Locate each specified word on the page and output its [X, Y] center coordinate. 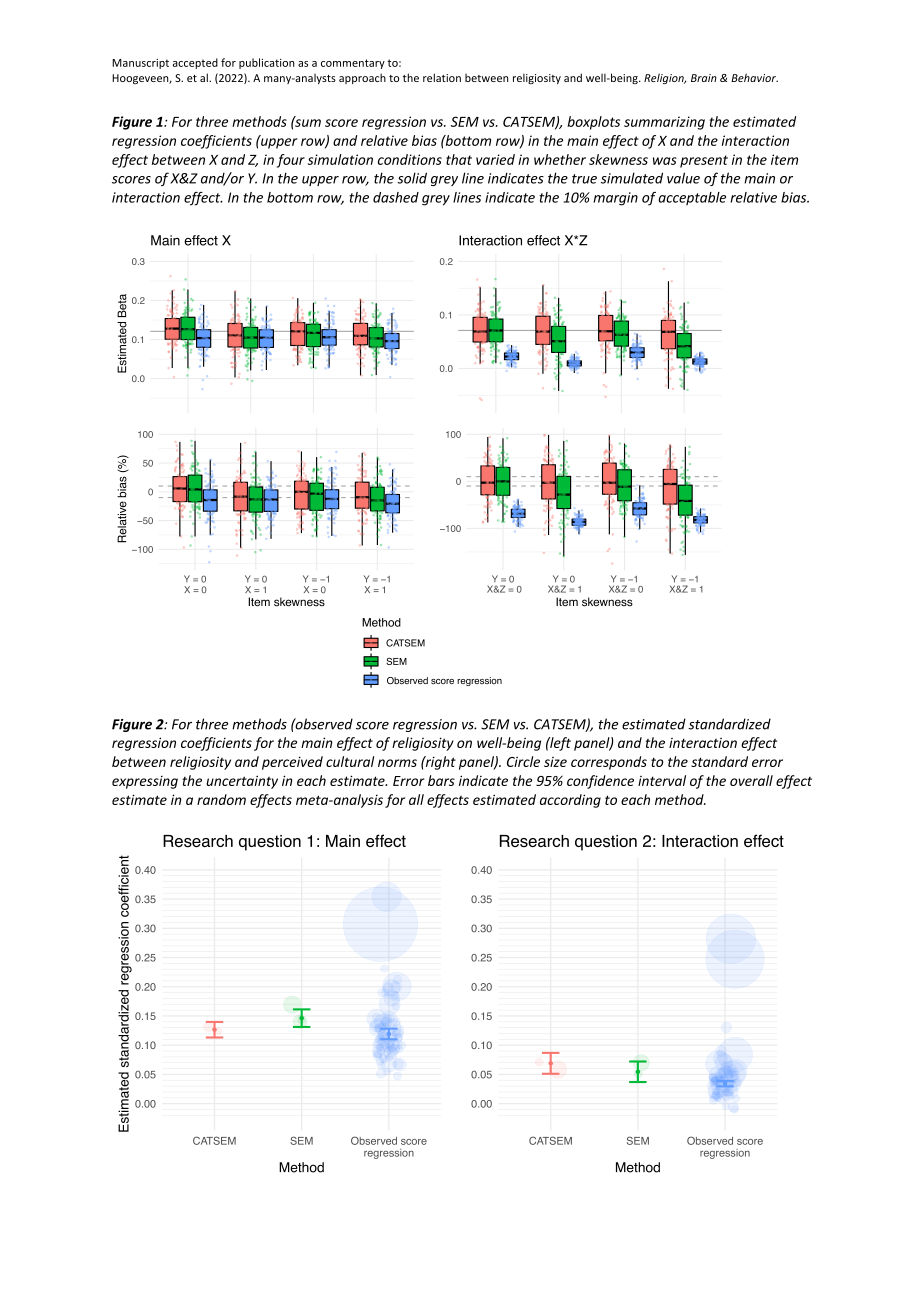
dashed [396, 197]
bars [441, 780]
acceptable [692, 198]
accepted [195, 63]
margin [615, 199]
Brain [704, 78]
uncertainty [242, 782]
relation [442, 77]
